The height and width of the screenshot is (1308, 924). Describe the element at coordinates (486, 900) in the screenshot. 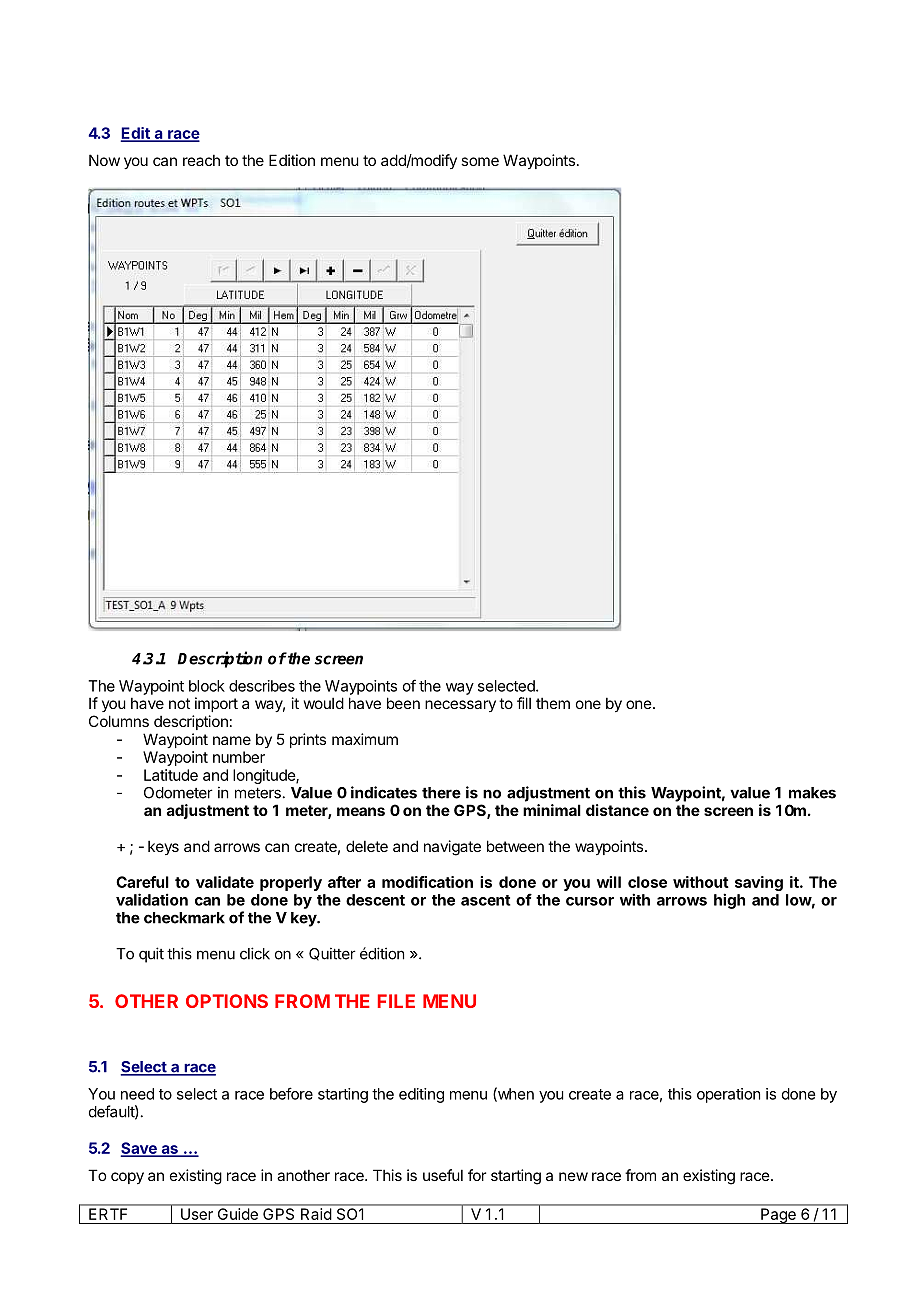

I see `ascent` at that location.
